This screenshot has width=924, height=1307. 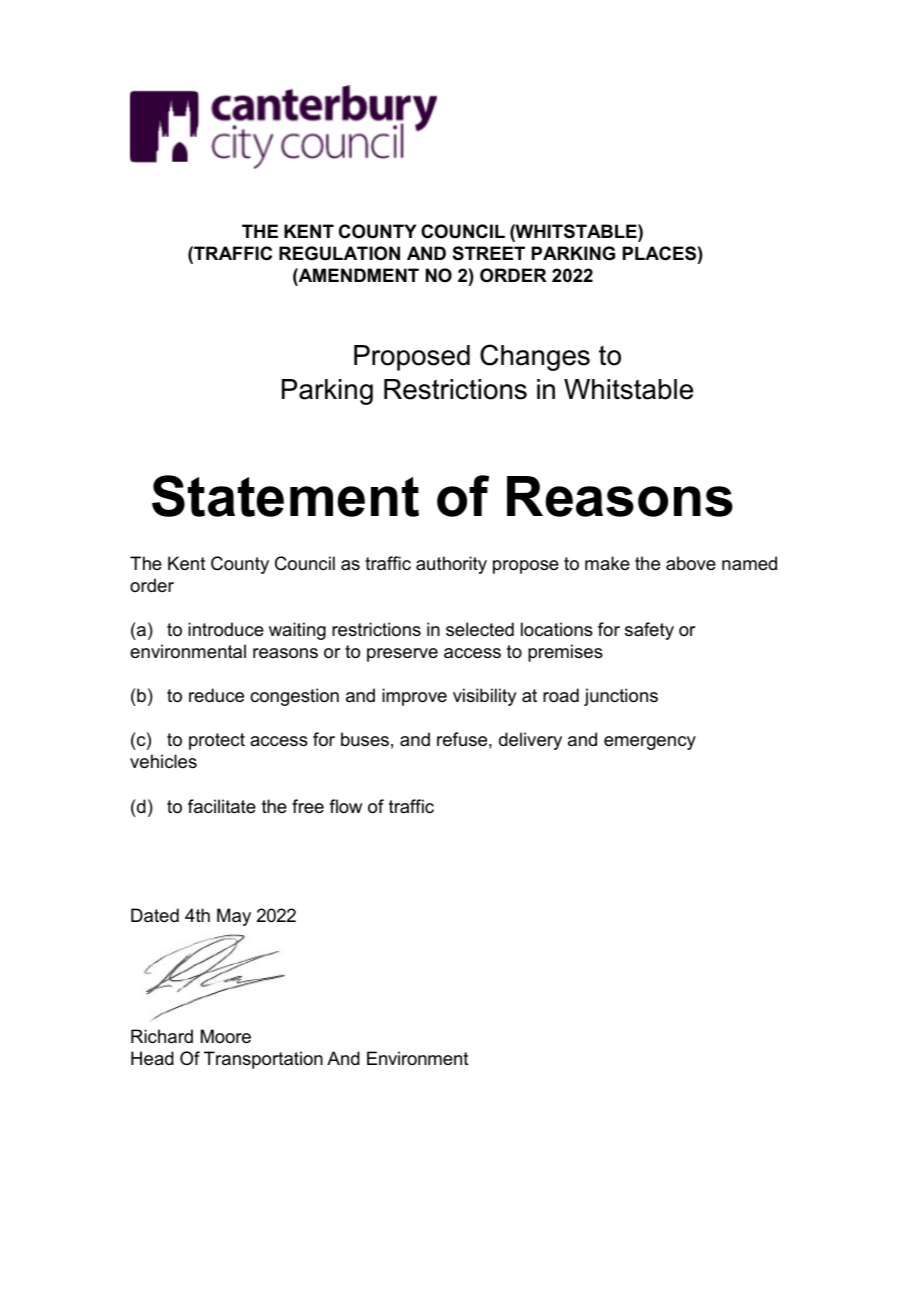 What do you see at coordinates (226, 1036) in the screenshot?
I see `Moore` at bounding box center [226, 1036].
